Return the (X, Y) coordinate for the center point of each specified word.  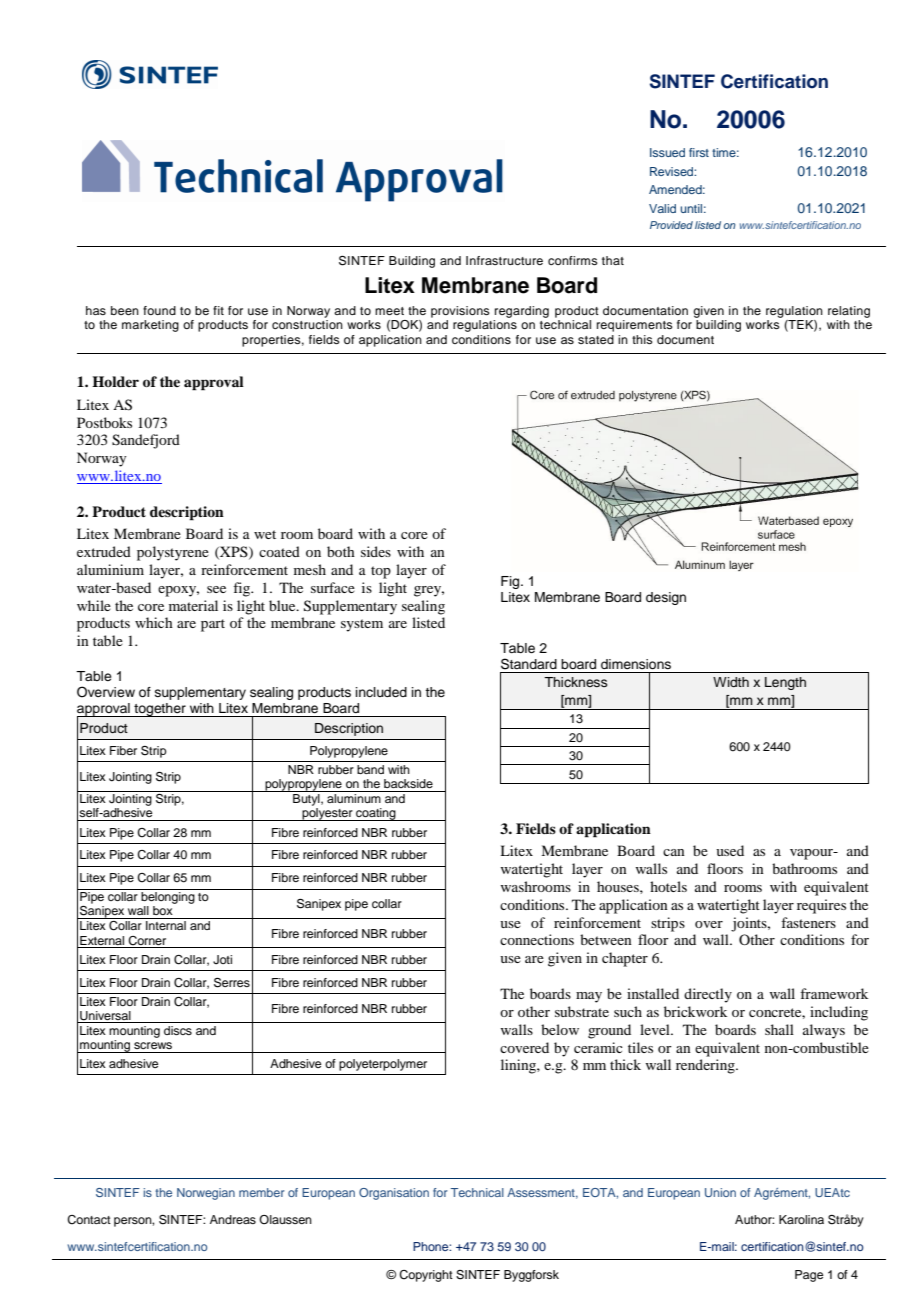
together (160, 710)
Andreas (233, 1219)
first (699, 152)
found (159, 310)
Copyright (426, 1276)
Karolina (801, 1219)
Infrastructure (504, 260)
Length (785, 683)
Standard (529, 664)
